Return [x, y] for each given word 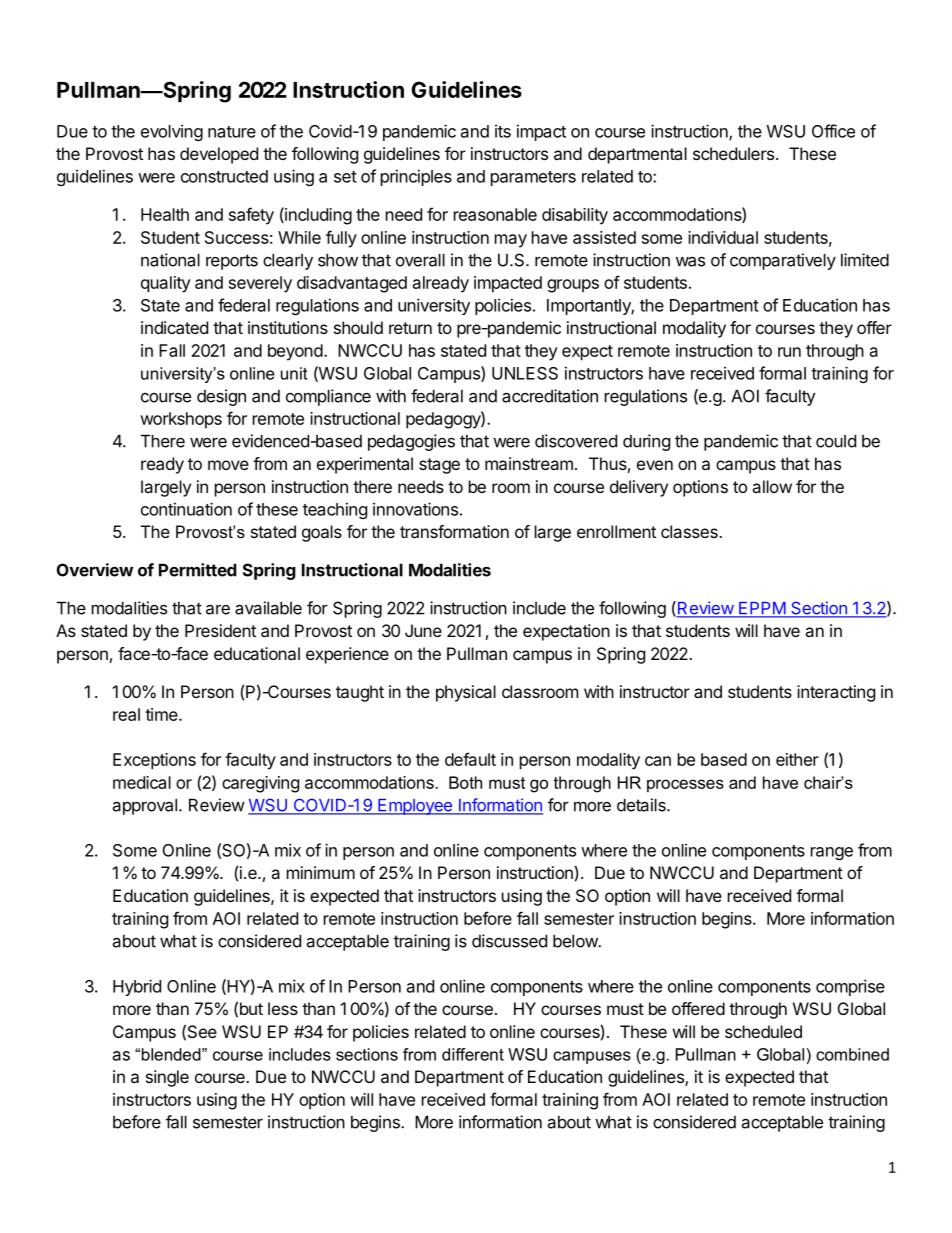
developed [219, 155]
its [503, 131]
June [423, 630]
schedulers [735, 153]
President [220, 630]
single [167, 1078]
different [473, 1054]
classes [690, 531]
